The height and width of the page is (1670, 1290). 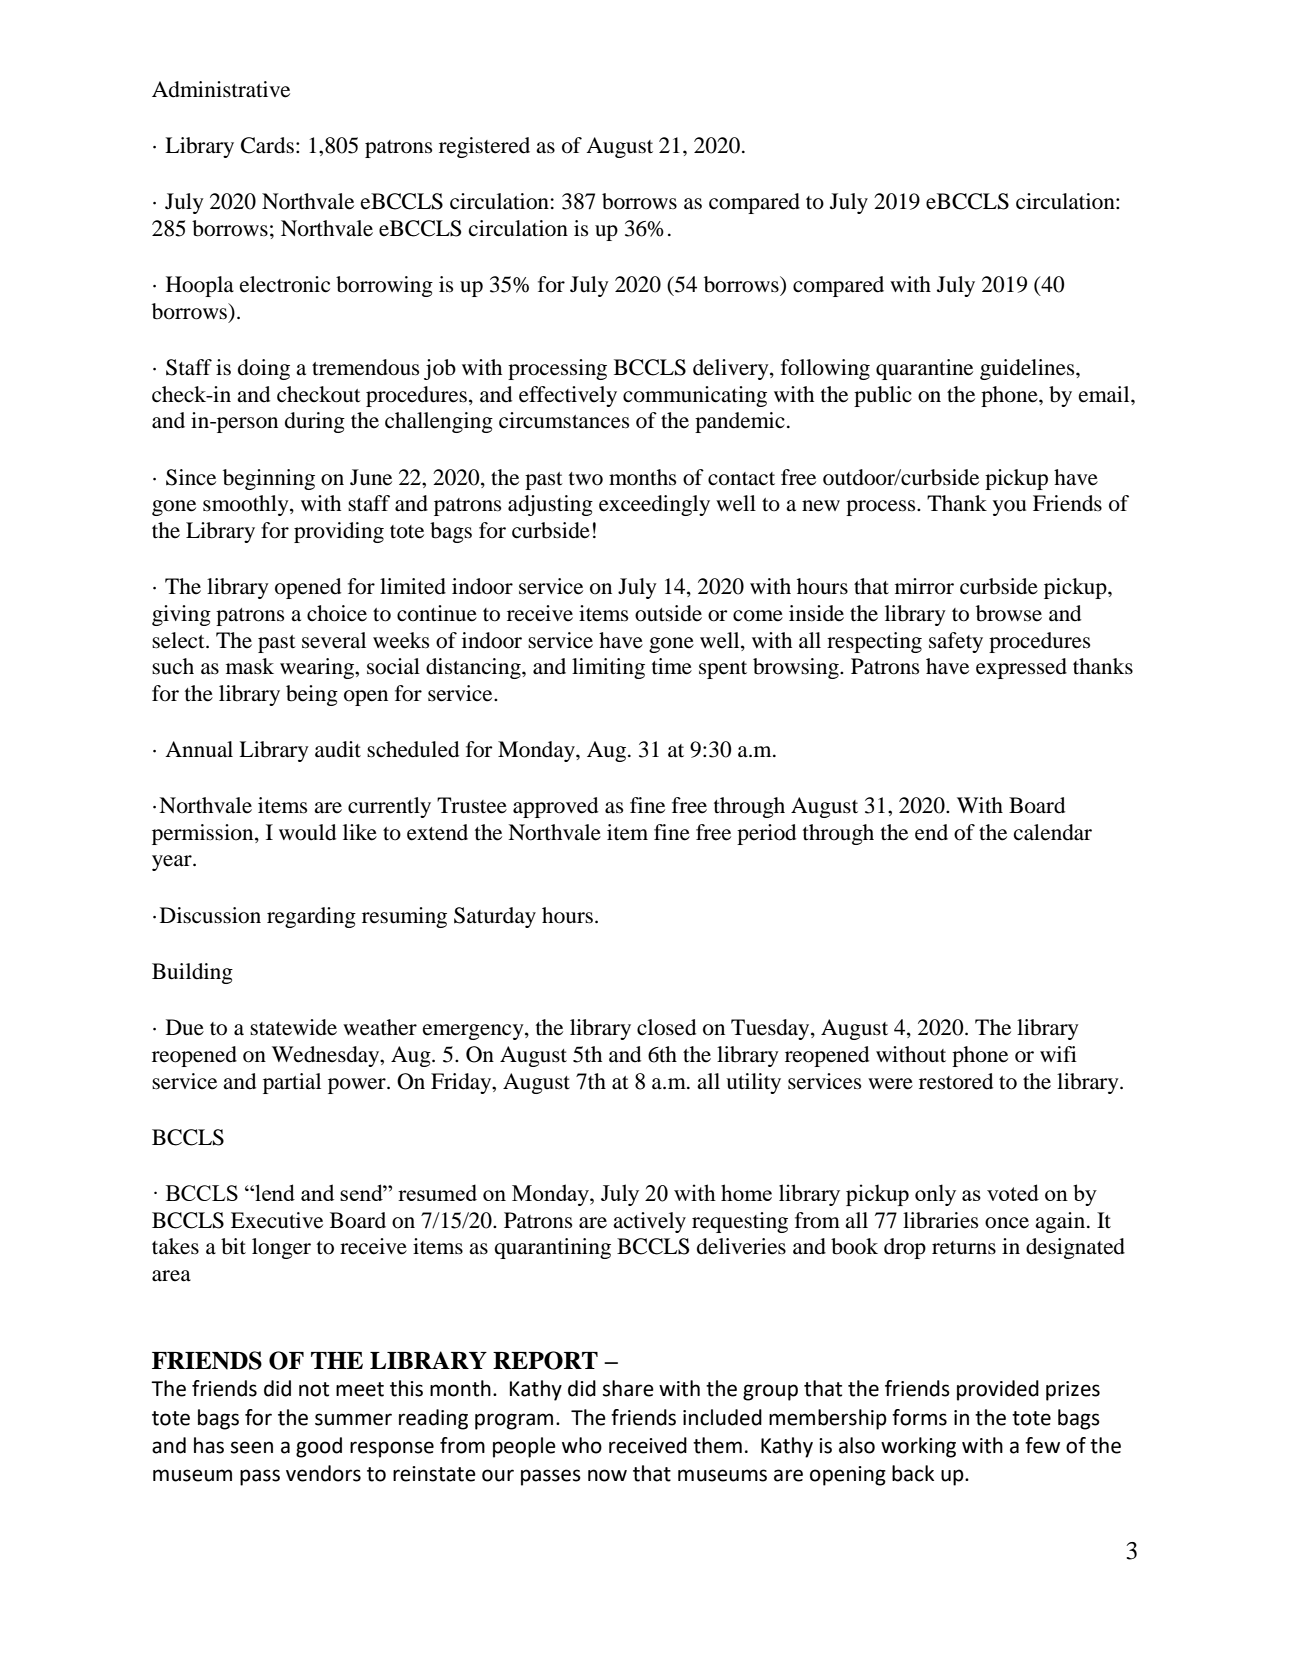 What do you see at coordinates (1013, 1192) in the page?
I see `voted` at bounding box center [1013, 1192].
